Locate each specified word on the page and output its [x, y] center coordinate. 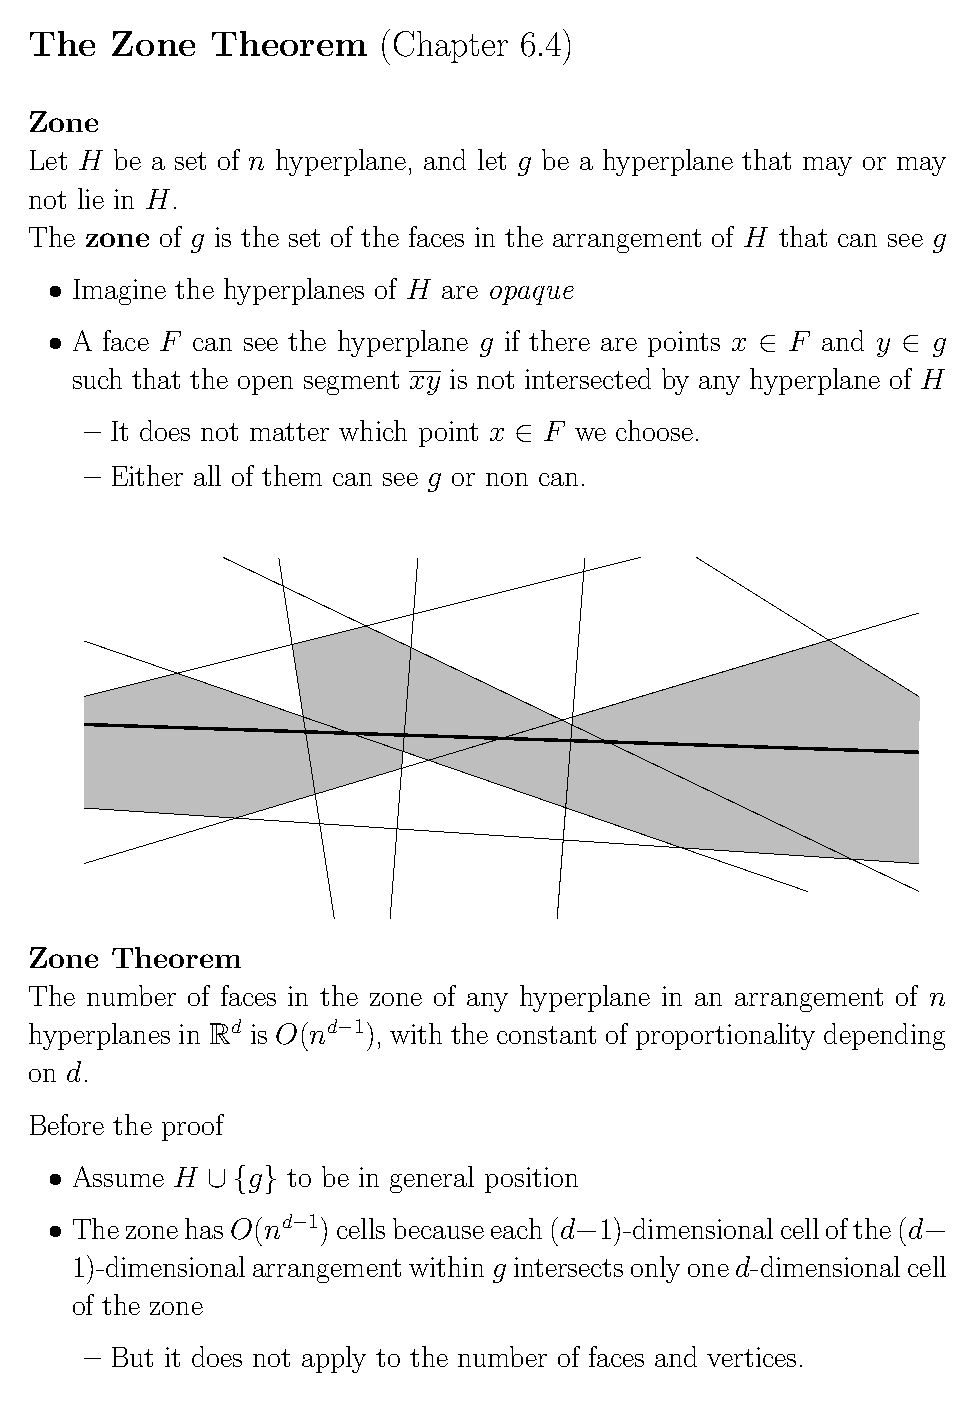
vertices [751, 1357]
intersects [568, 1267]
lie [91, 198]
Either [147, 475]
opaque [532, 295]
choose [654, 430]
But [132, 1357]
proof [193, 1127]
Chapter [451, 47]
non [507, 479]
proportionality [725, 1036]
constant [546, 1035]
